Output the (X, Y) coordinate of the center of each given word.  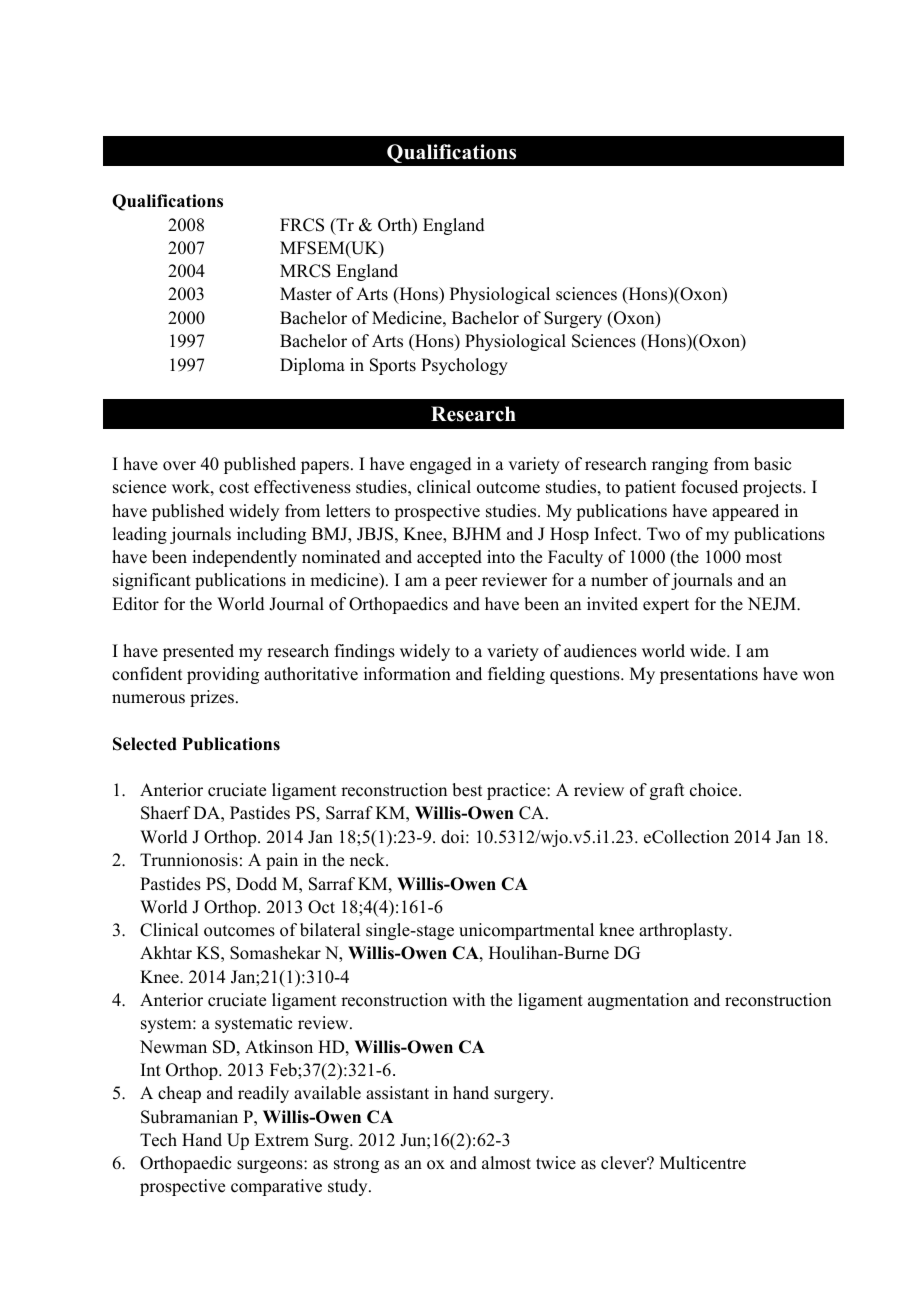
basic (772, 464)
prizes (213, 698)
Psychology (464, 366)
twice (556, 1163)
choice (715, 790)
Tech (158, 1140)
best (467, 790)
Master (306, 294)
